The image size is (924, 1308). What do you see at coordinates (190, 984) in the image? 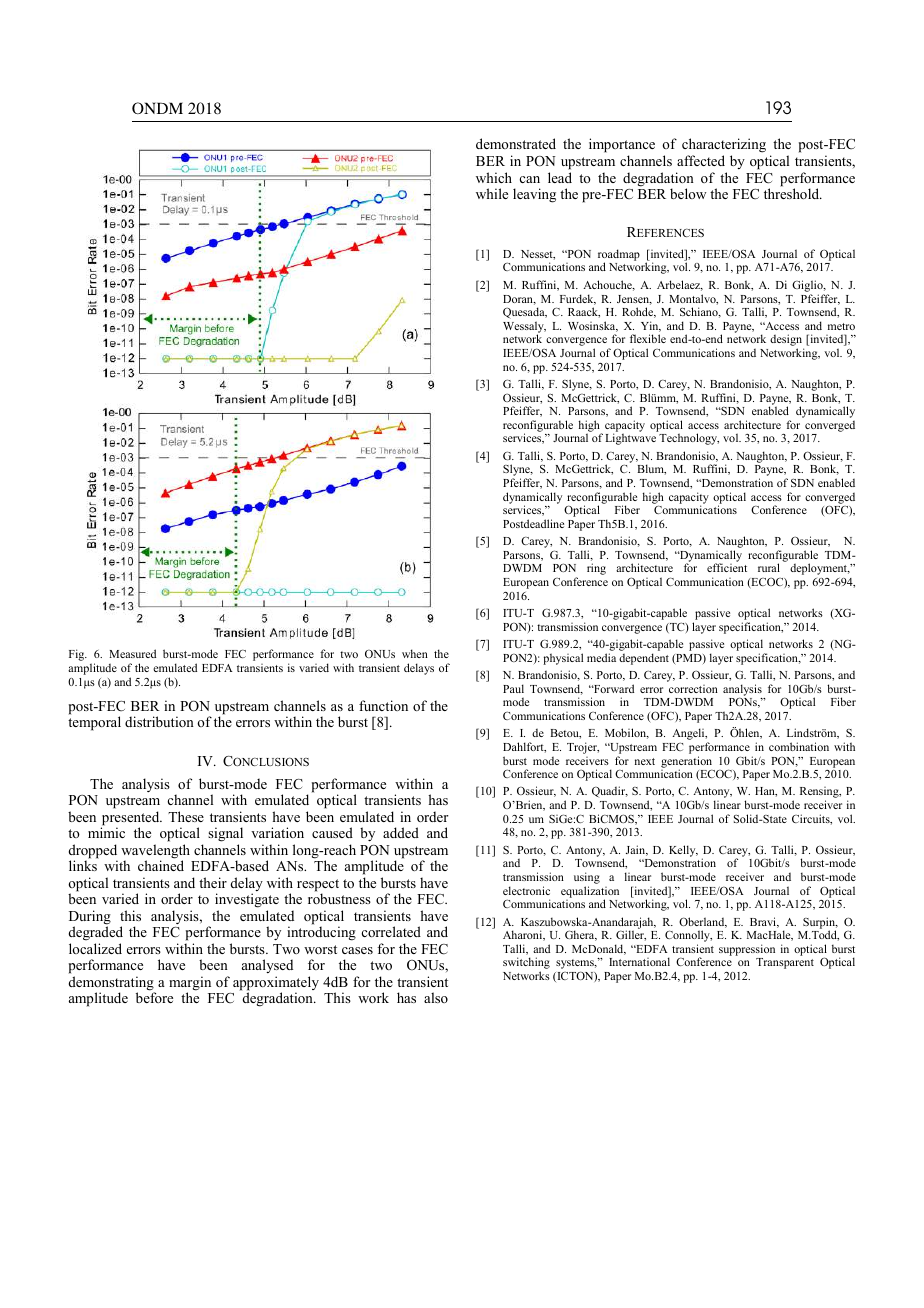
I see `margin` at bounding box center [190, 984].
